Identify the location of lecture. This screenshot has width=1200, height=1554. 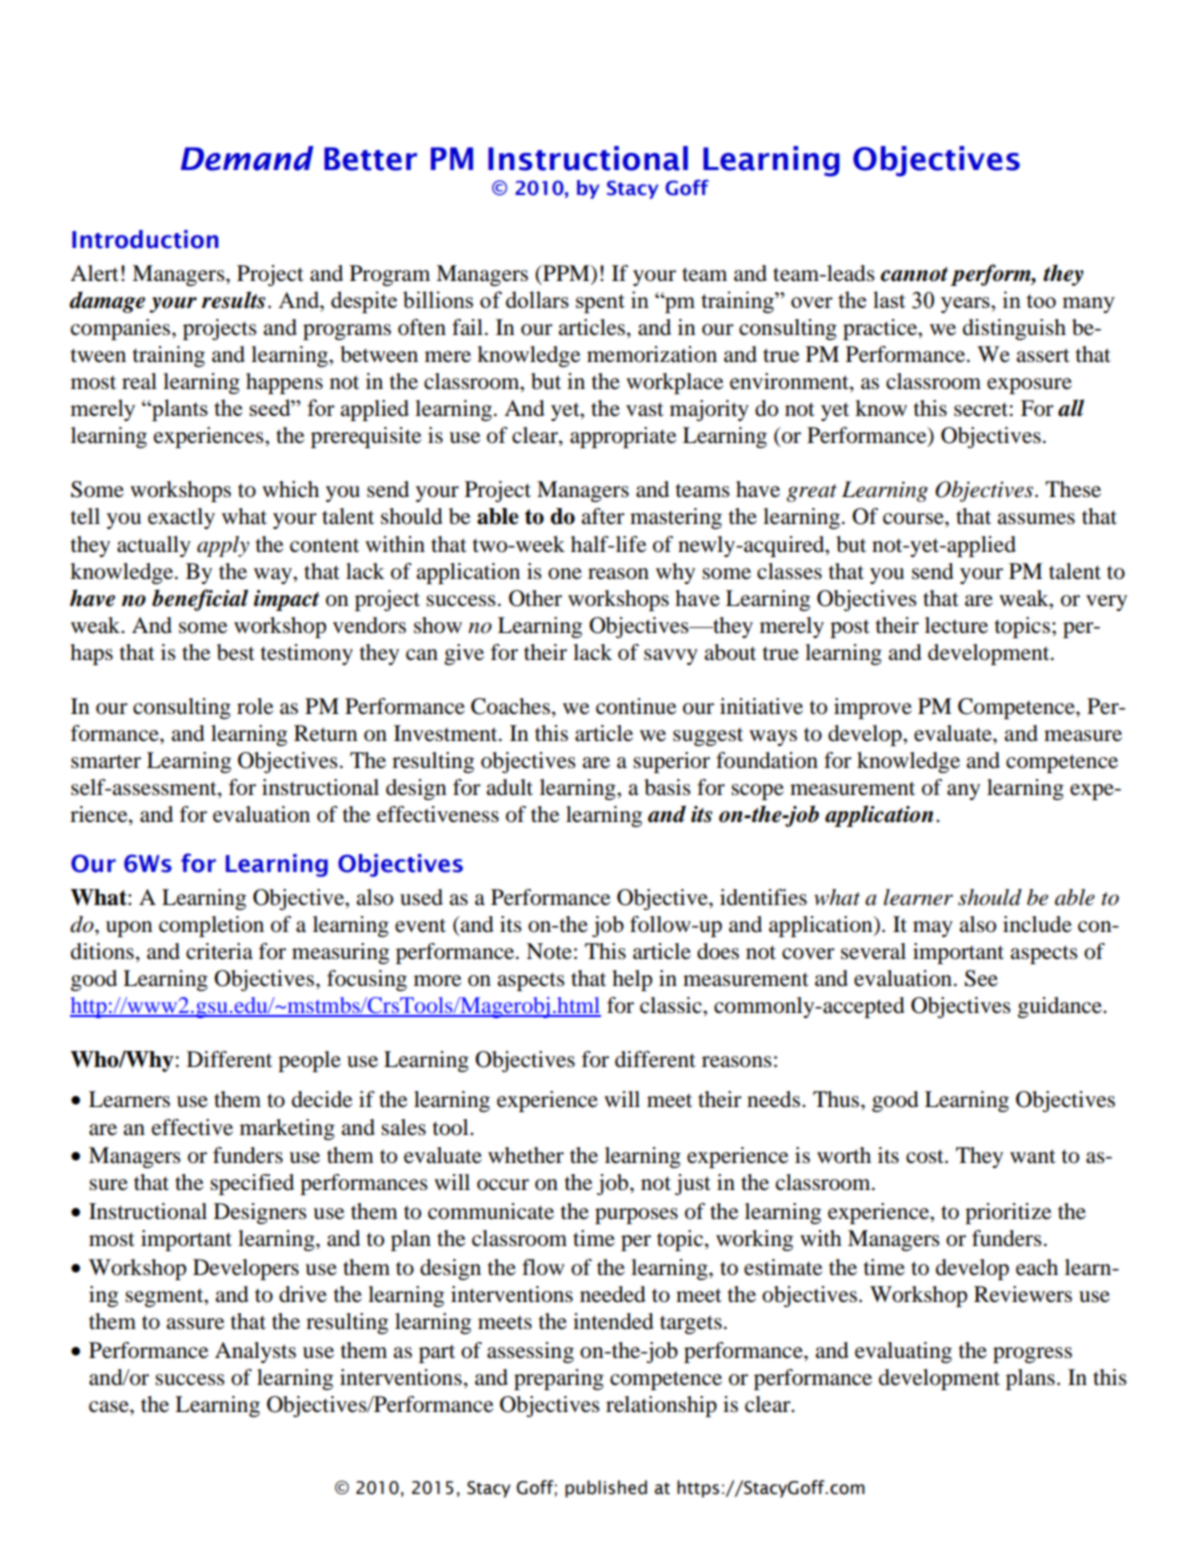
(956, 625).
